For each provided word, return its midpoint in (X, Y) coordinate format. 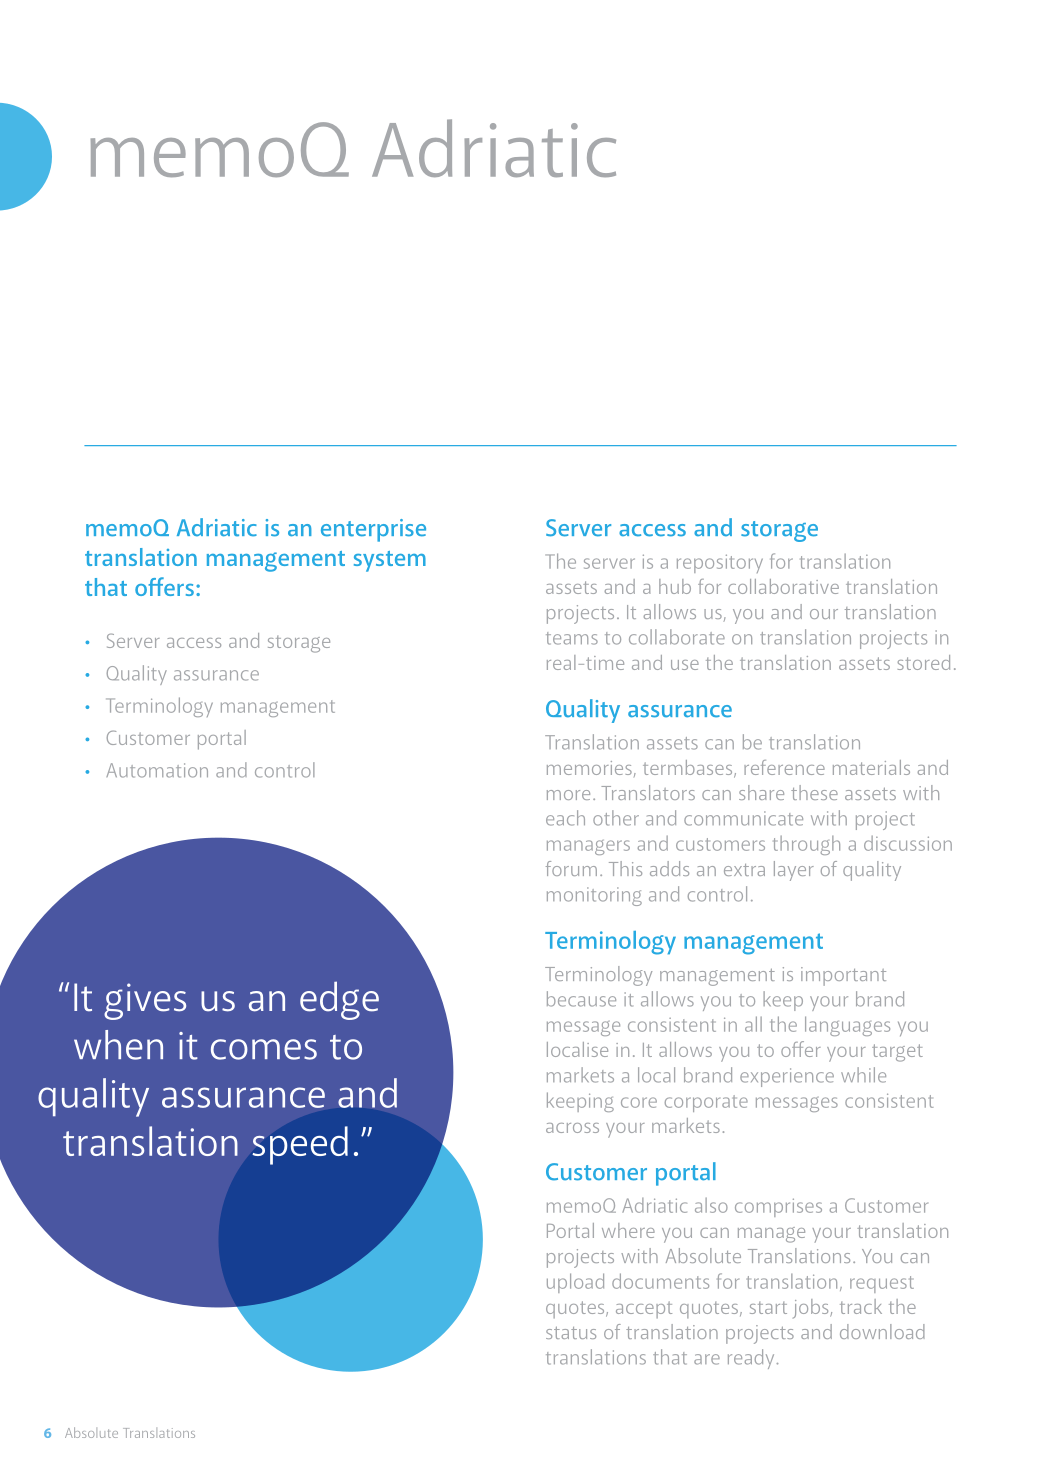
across (572, 1128)
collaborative (783, 586)
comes (264, 1049)
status (571, 1333)
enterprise (373, 530)
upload (575, 1283)
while (863, 1075)
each (565, 818)
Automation (157, 770)
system (390, 561)
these (814, 792)
